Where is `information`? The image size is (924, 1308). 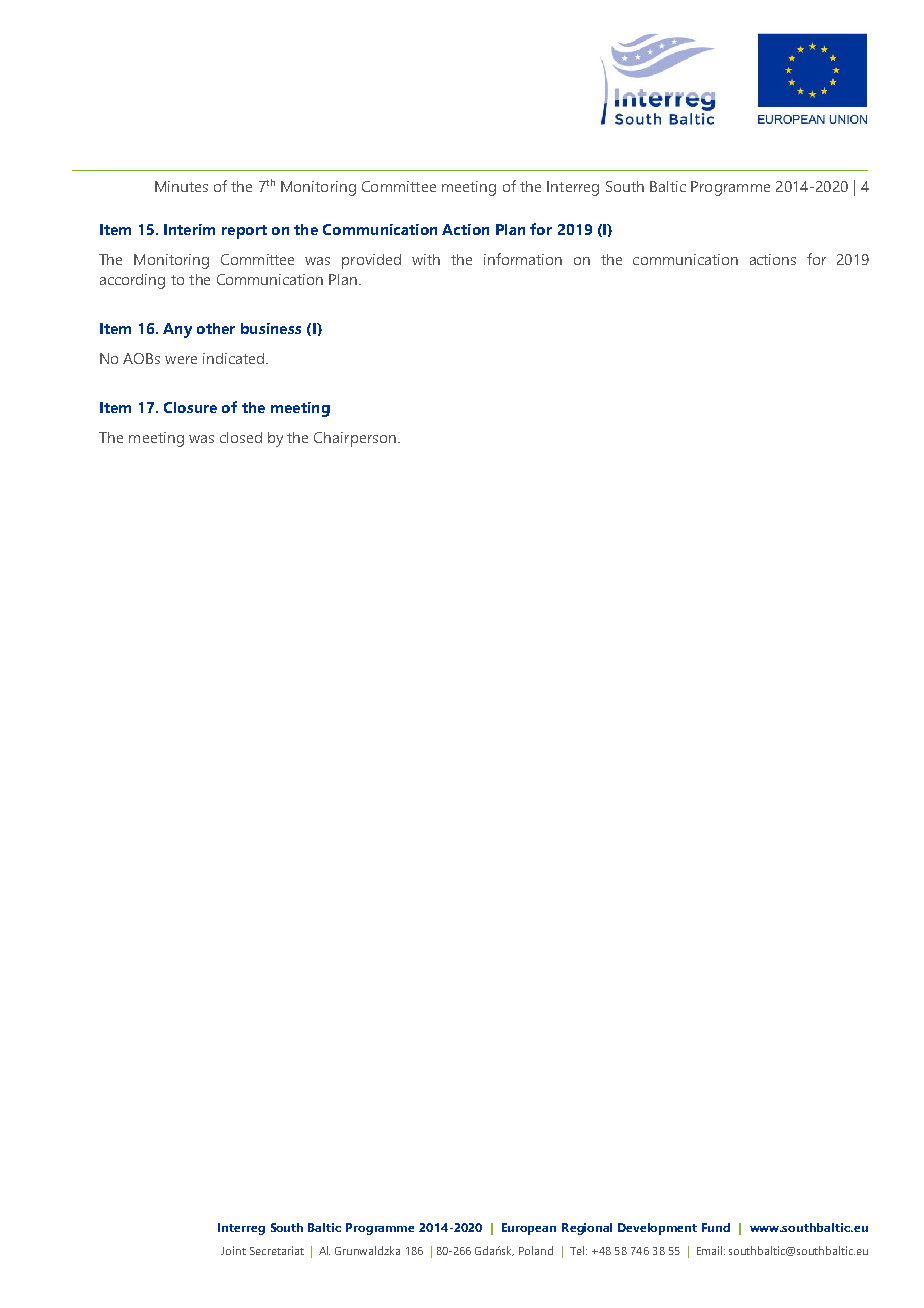
information is located at coordinates (523, 259).
